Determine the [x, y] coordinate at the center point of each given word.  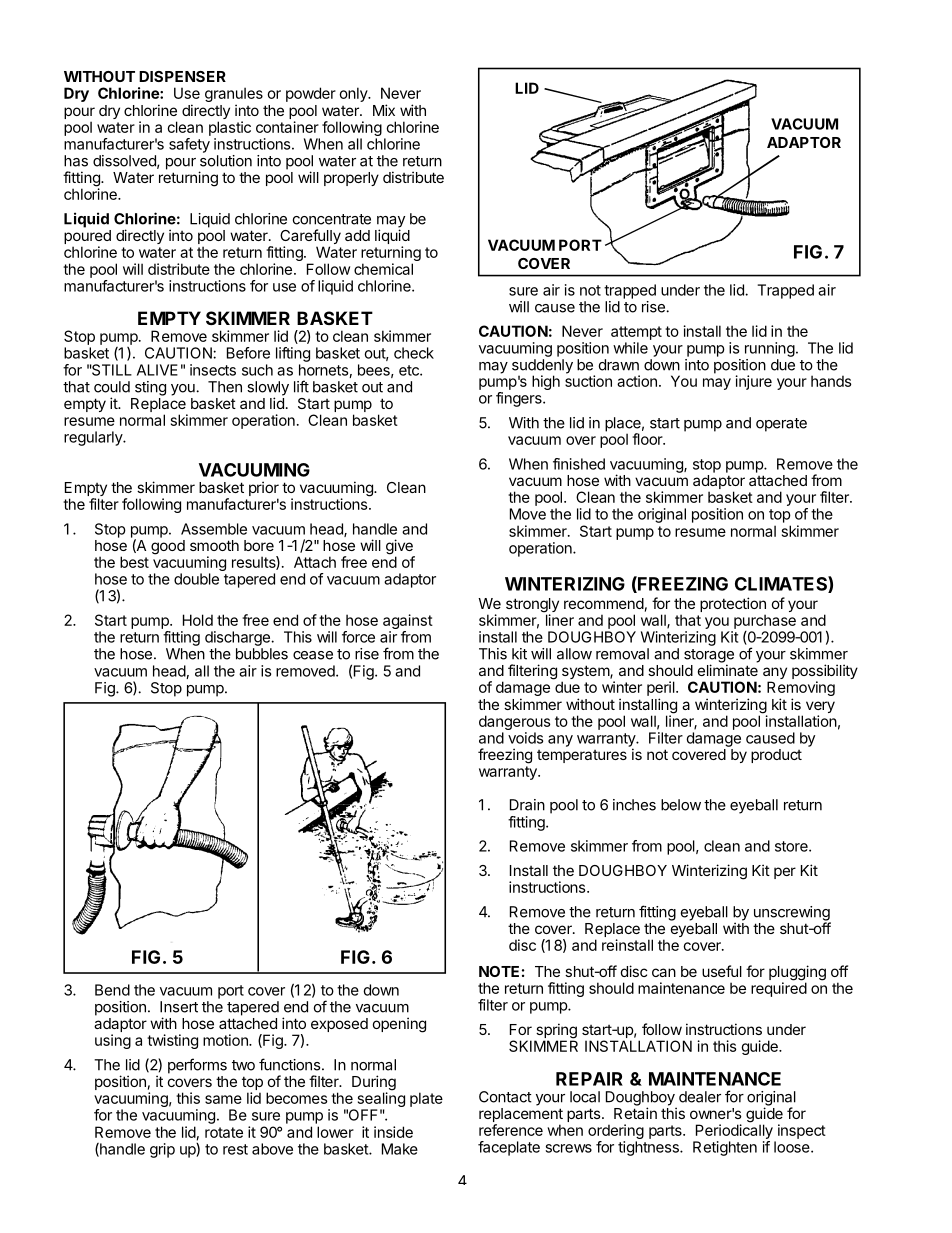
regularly [94, 438]
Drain [527, 805]
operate [781, 425]
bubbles [262, 654]
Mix [384, 110]
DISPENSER [182, 76]
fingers [520, 399]
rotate [224, 1132]
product [776, 756]
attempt [636, 333]
